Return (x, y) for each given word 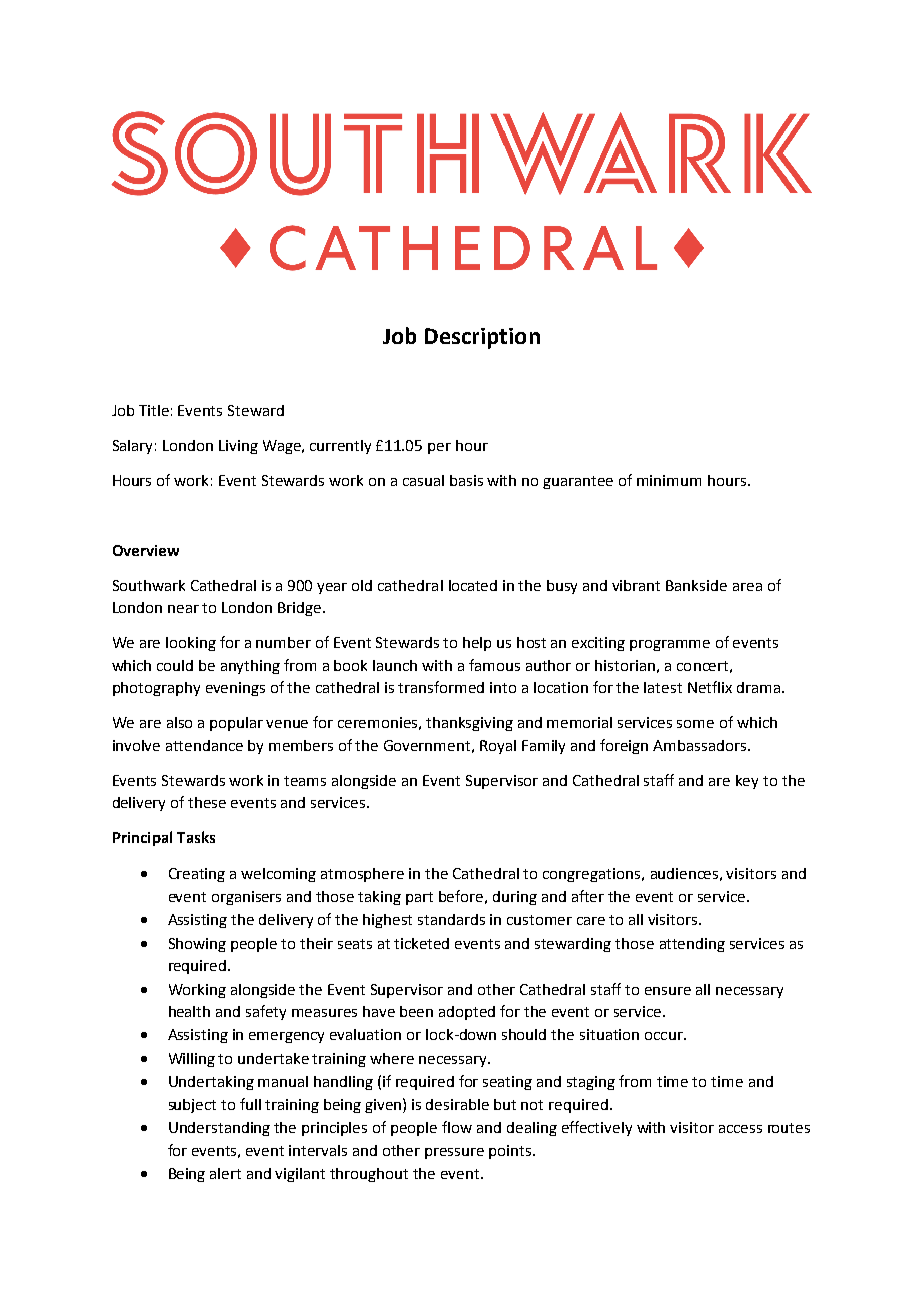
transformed (441, 687)
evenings (235, 689)
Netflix (710, 687)
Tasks (196, 837)
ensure (668, 991)
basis (466, 480)
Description (482, 338)
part (419, 898)
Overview (146, 550)
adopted (467, 1013)
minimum (669, 480)
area (747, 587)
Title (154, 410)
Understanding (219, 1129)
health (189, 1011)
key (747, 782)
